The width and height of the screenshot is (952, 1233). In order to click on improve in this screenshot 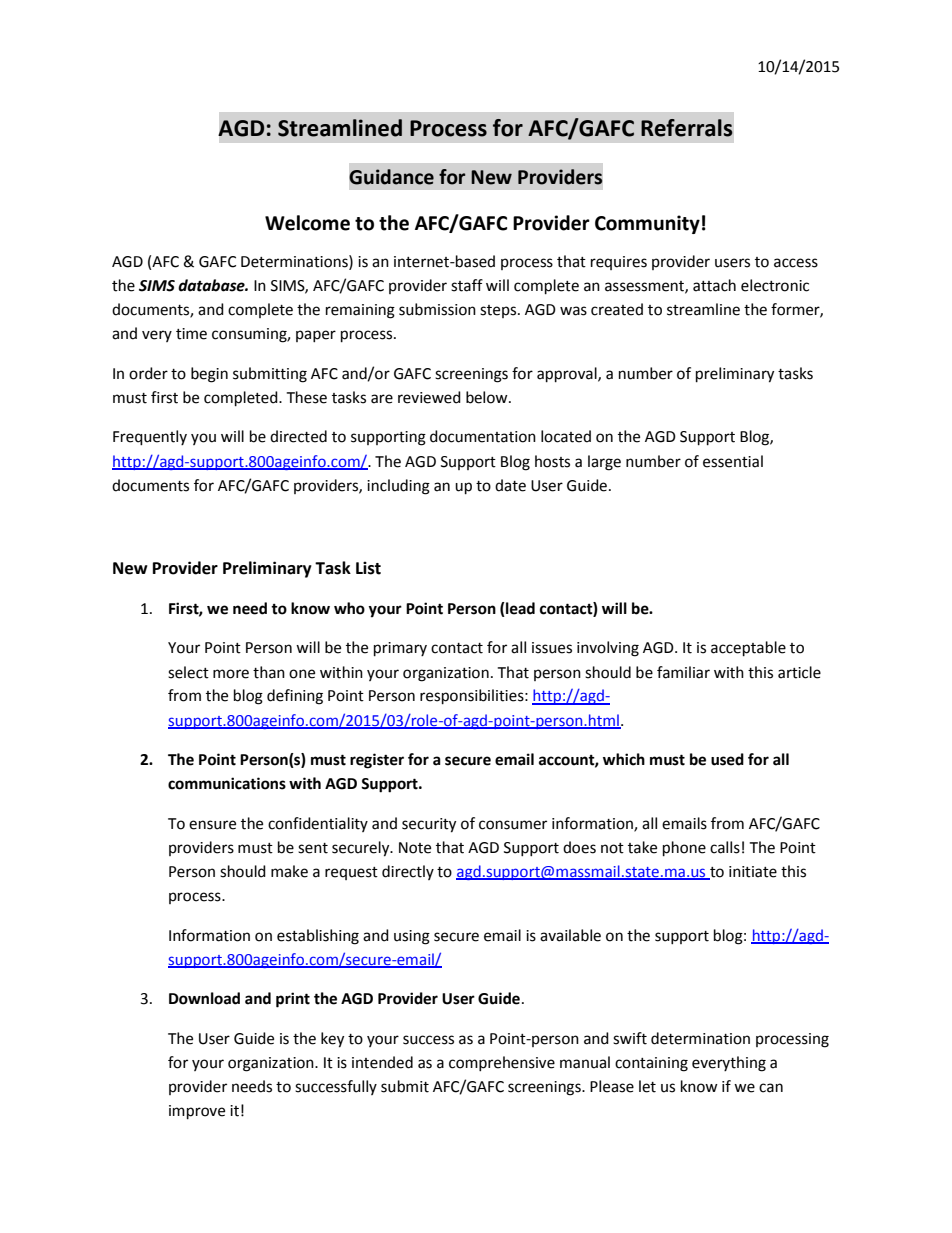, I will do `click(197, 1112)`.
